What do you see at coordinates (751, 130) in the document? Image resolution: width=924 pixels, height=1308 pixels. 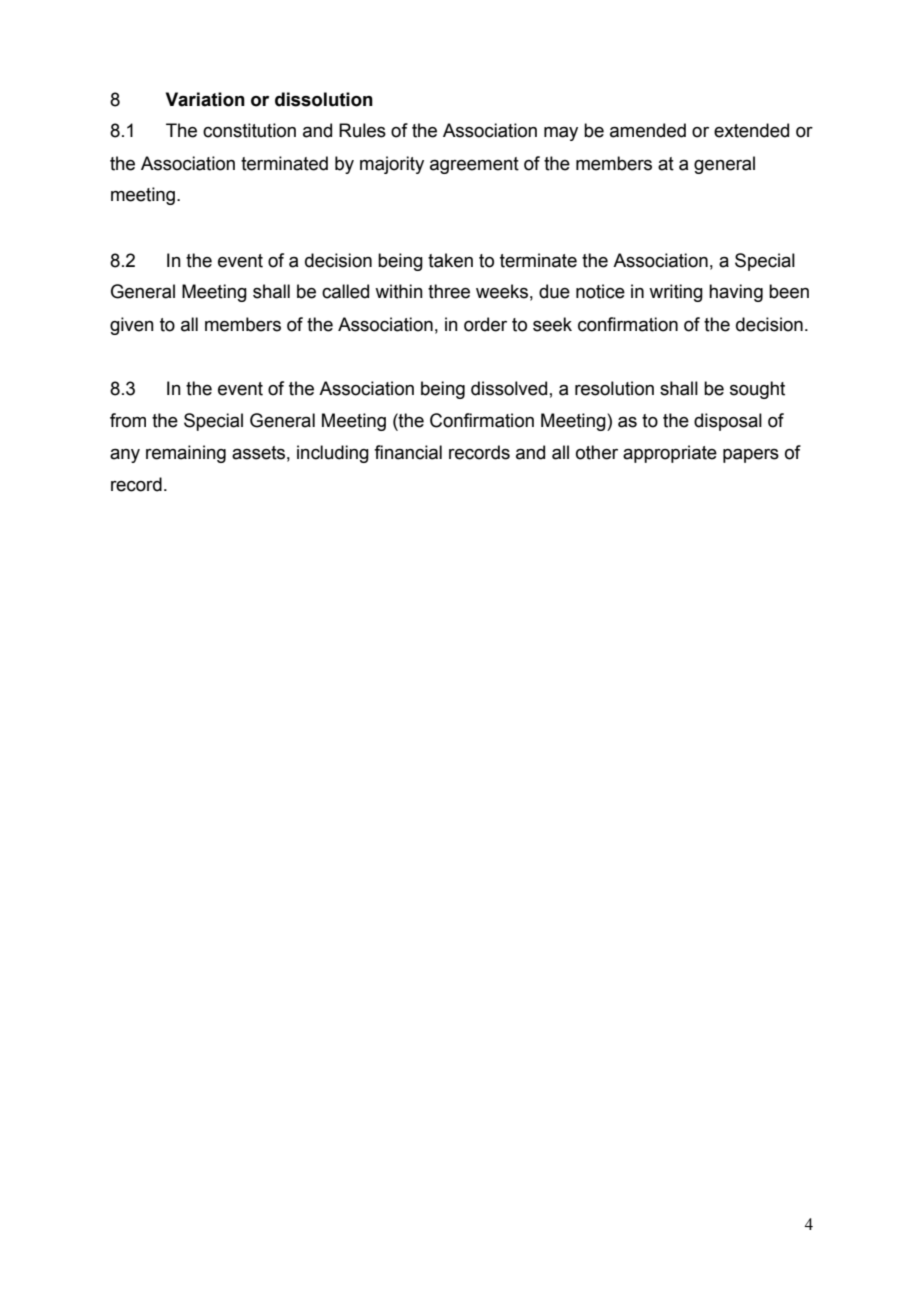 I see `extended` at bounding box center [751, 130].
